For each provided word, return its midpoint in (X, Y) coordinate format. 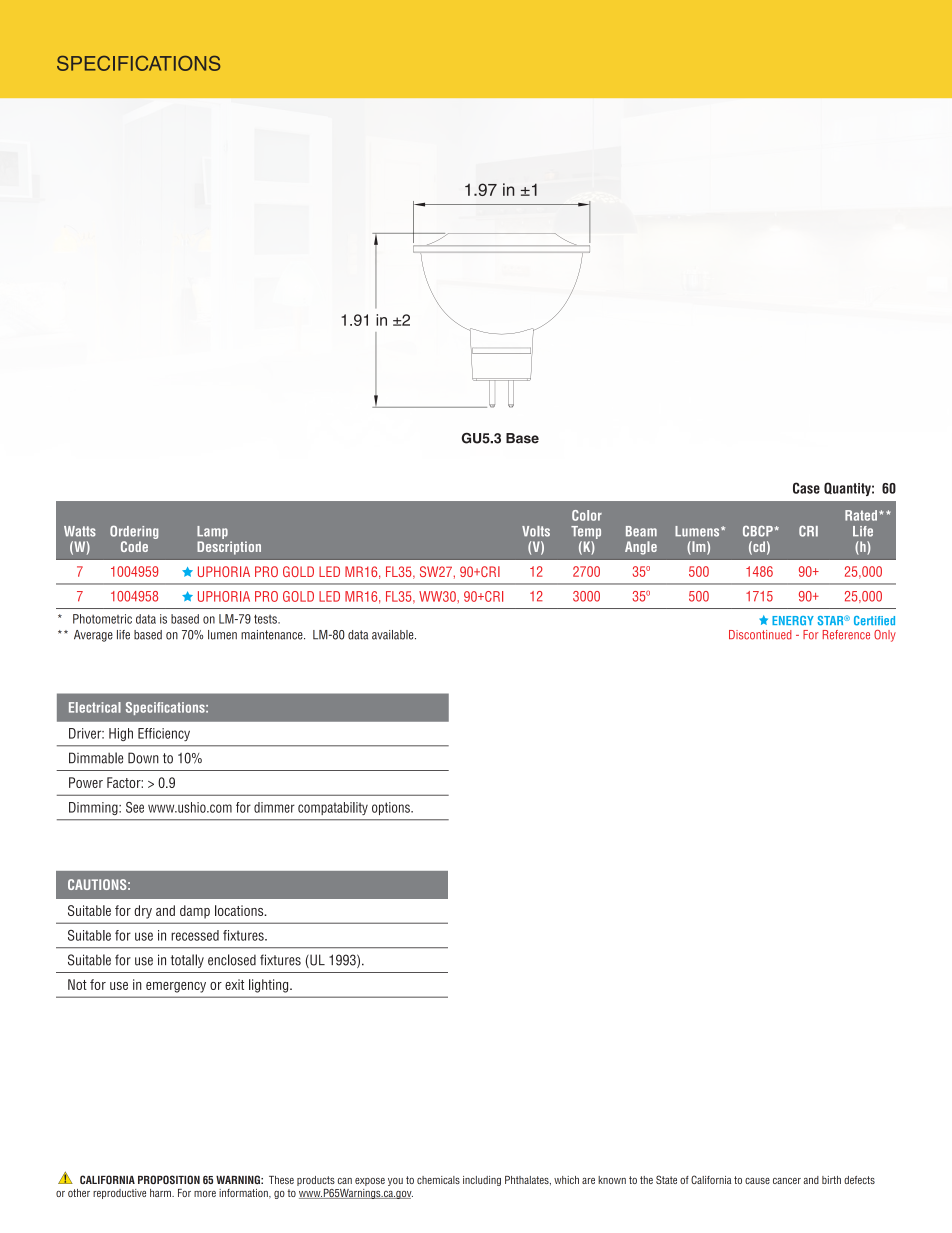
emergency (176, 987)
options (392, 808)
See (135, 807)
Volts (536, 531)
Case (806, 488)
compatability (333, 808)
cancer (787, 1181)
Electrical (95, 707)
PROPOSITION (169, 1179)
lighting (270, 986)
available (394, 635)
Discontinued (760, 635)
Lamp (212, 532)
